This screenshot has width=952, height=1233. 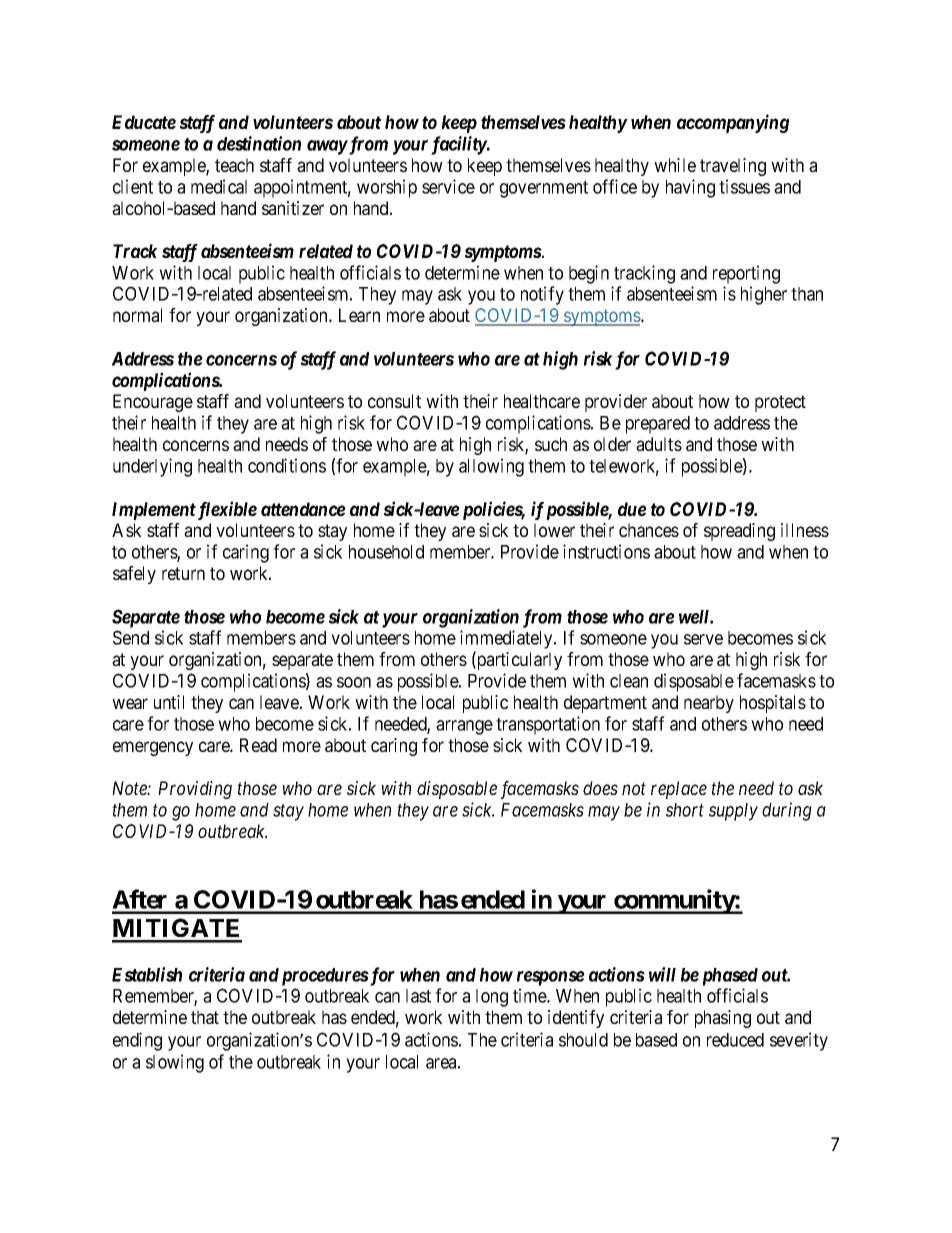 I want to click on that, so click(x=205, y=1017).
